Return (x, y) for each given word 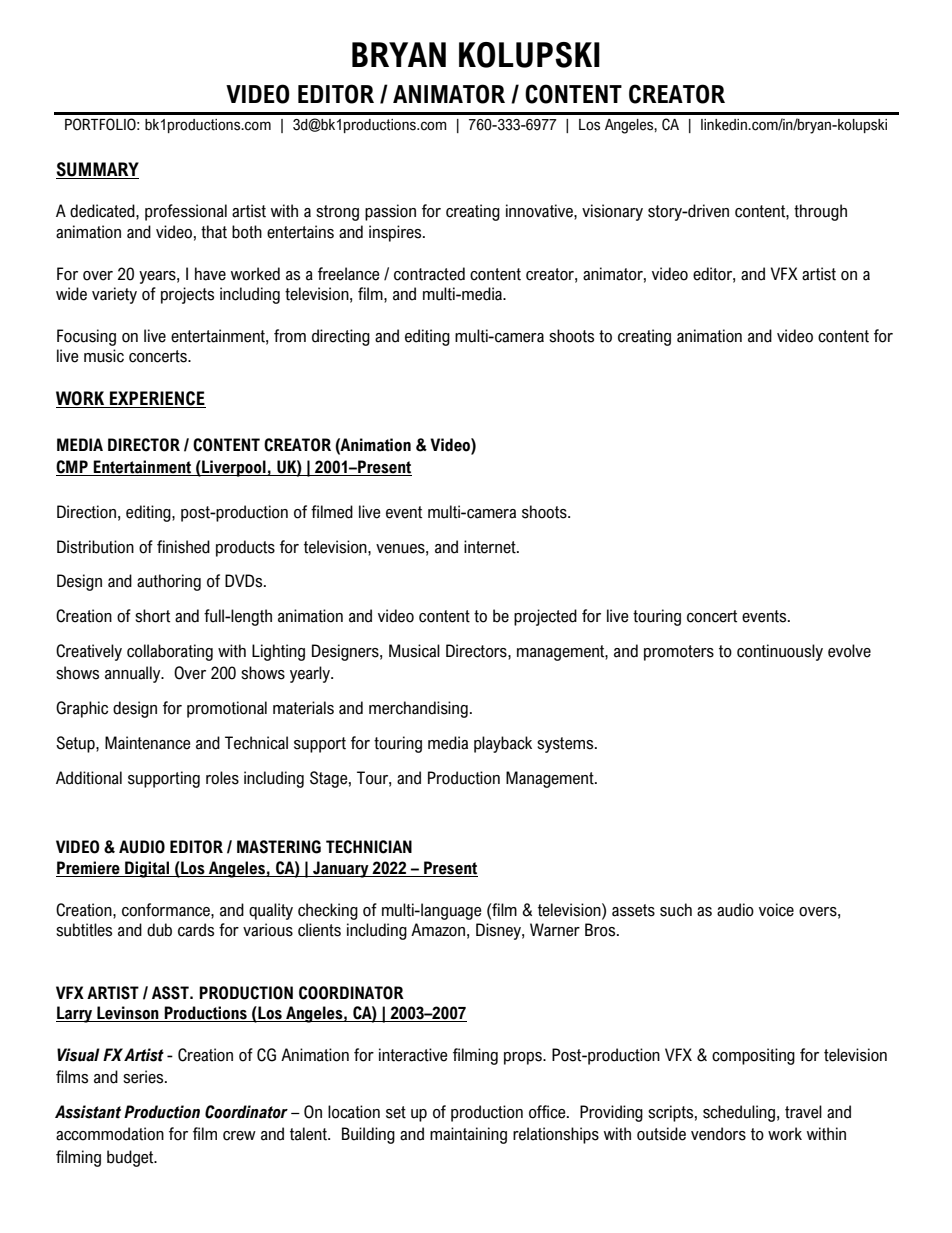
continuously (780, 652)
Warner (555, 930)
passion (390, 212)
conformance (167, 910)
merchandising (418, 709)
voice (776, 910)
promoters (679, 653)
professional (186, 212)
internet (491, 547)
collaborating (170, 652)
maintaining (468, 1135)
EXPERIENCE (157, 399)
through (820, 212)
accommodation (110, 1134)
